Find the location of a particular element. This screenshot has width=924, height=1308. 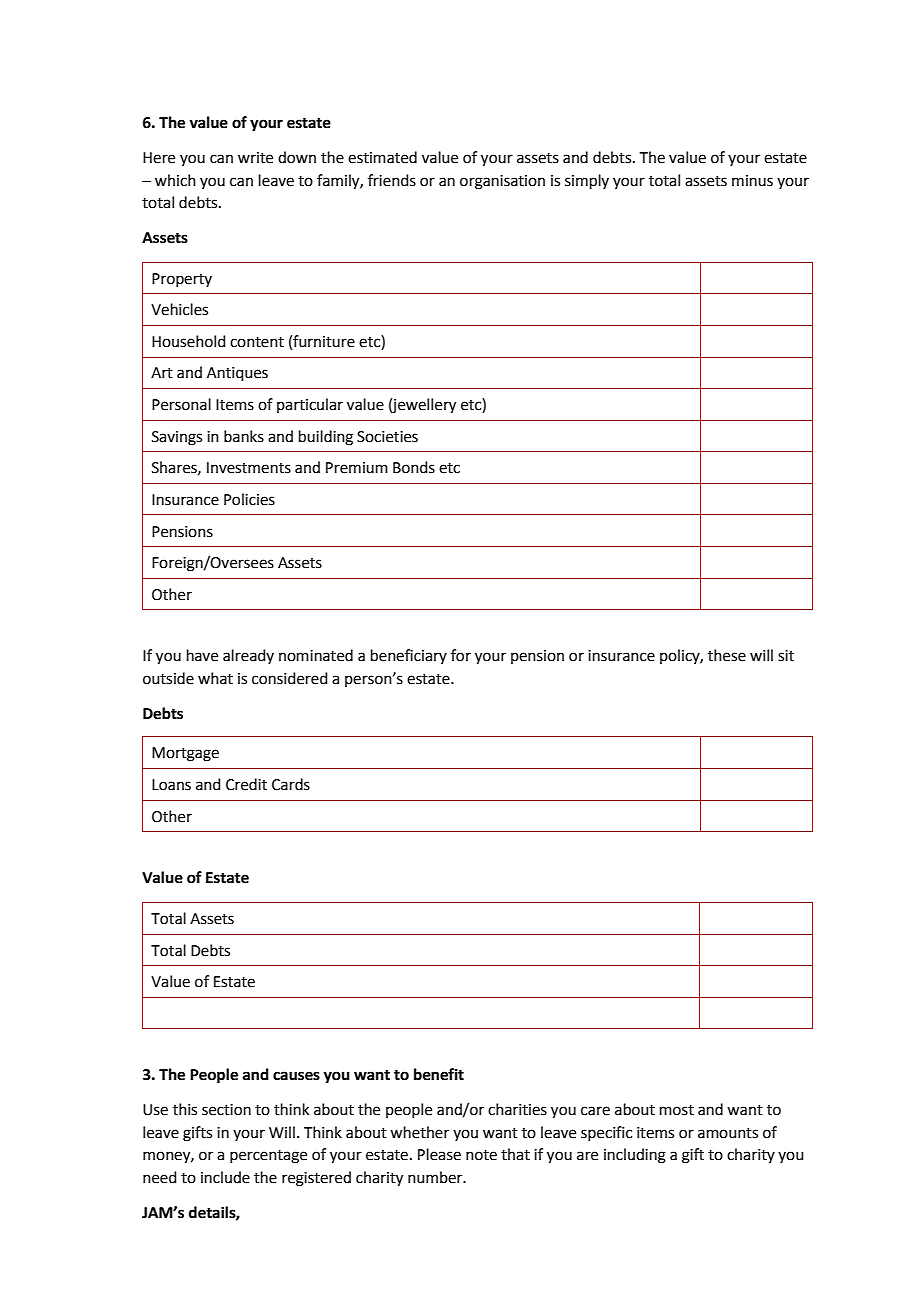

these is located at coordinates (727, 655).
